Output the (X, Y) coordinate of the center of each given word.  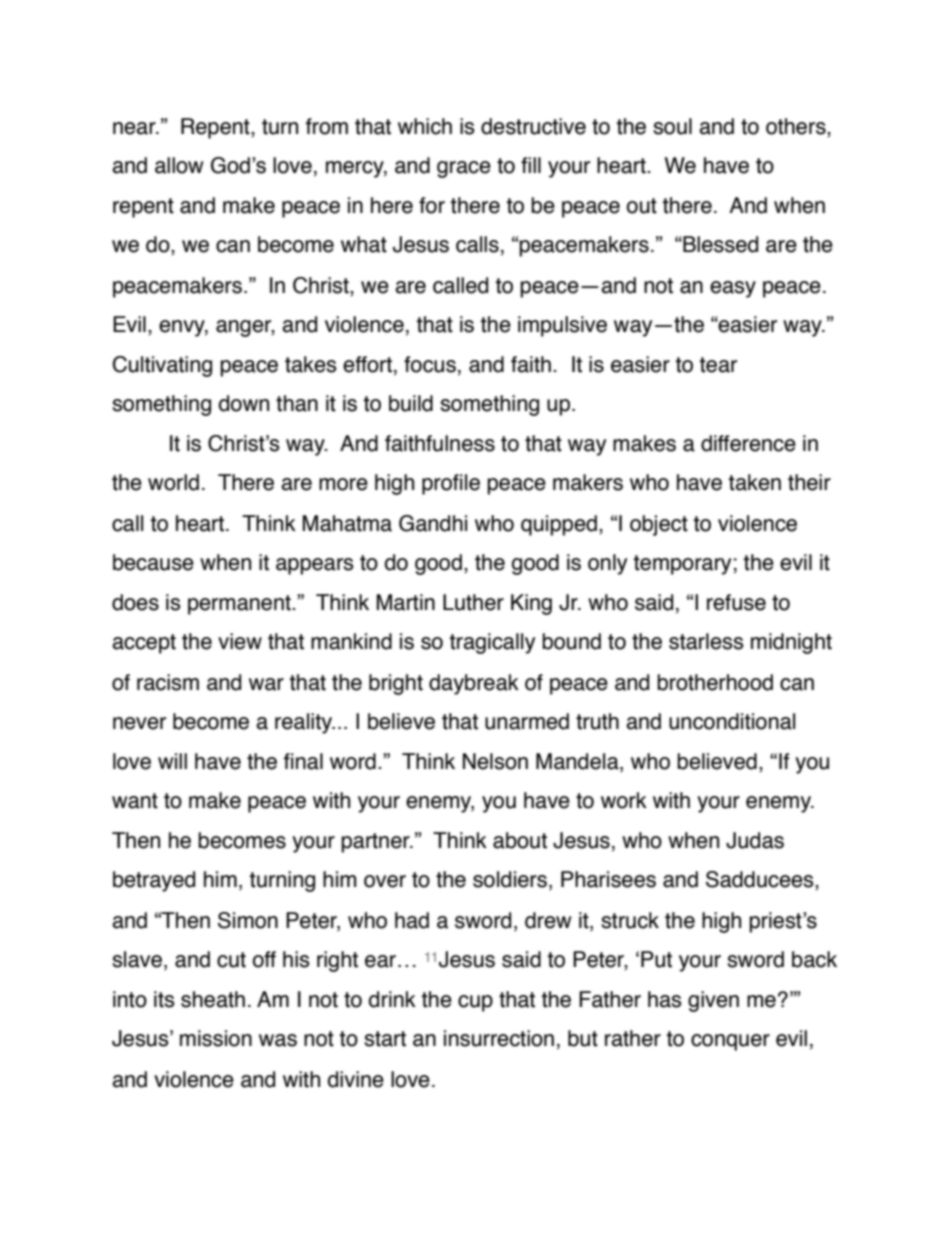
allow (179, 165)
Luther (473, 602)
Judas (755, 840)
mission (216, 1038)
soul (672, 126)
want (135, 801)
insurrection (499, 1038)
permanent (240, 605)
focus (430, 364)
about (520, 840)
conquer (730, 1042)
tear (718, 365)
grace (464, 169)
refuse (736, 602)
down (244, 403)
